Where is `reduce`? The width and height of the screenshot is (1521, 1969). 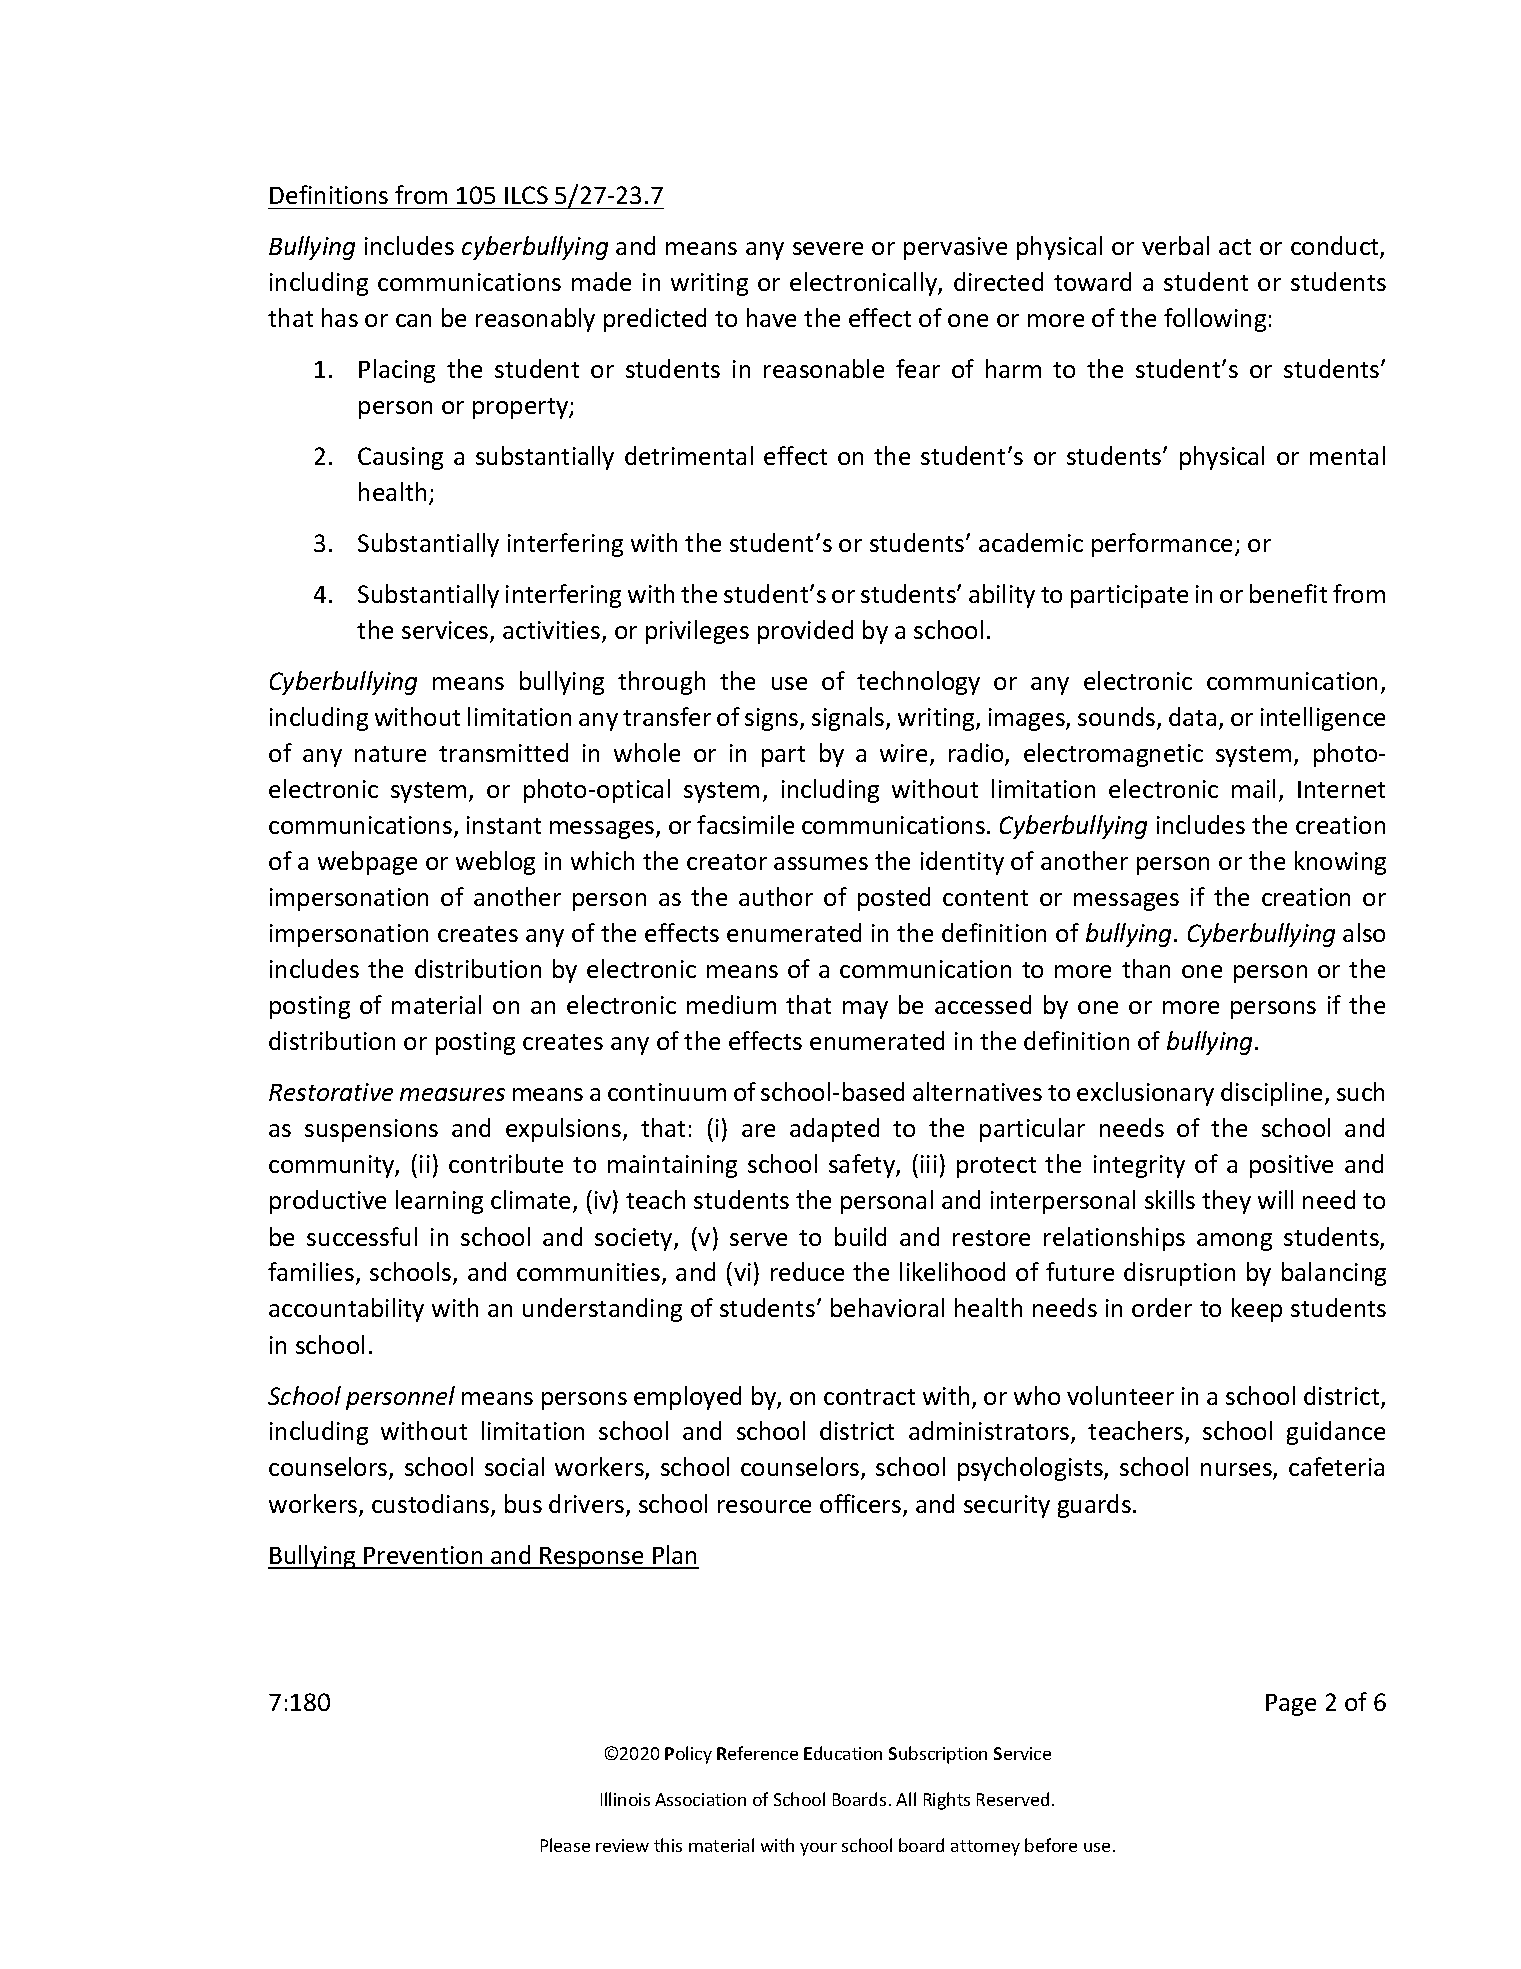 reduce is located at coordinates (807, 1271).
